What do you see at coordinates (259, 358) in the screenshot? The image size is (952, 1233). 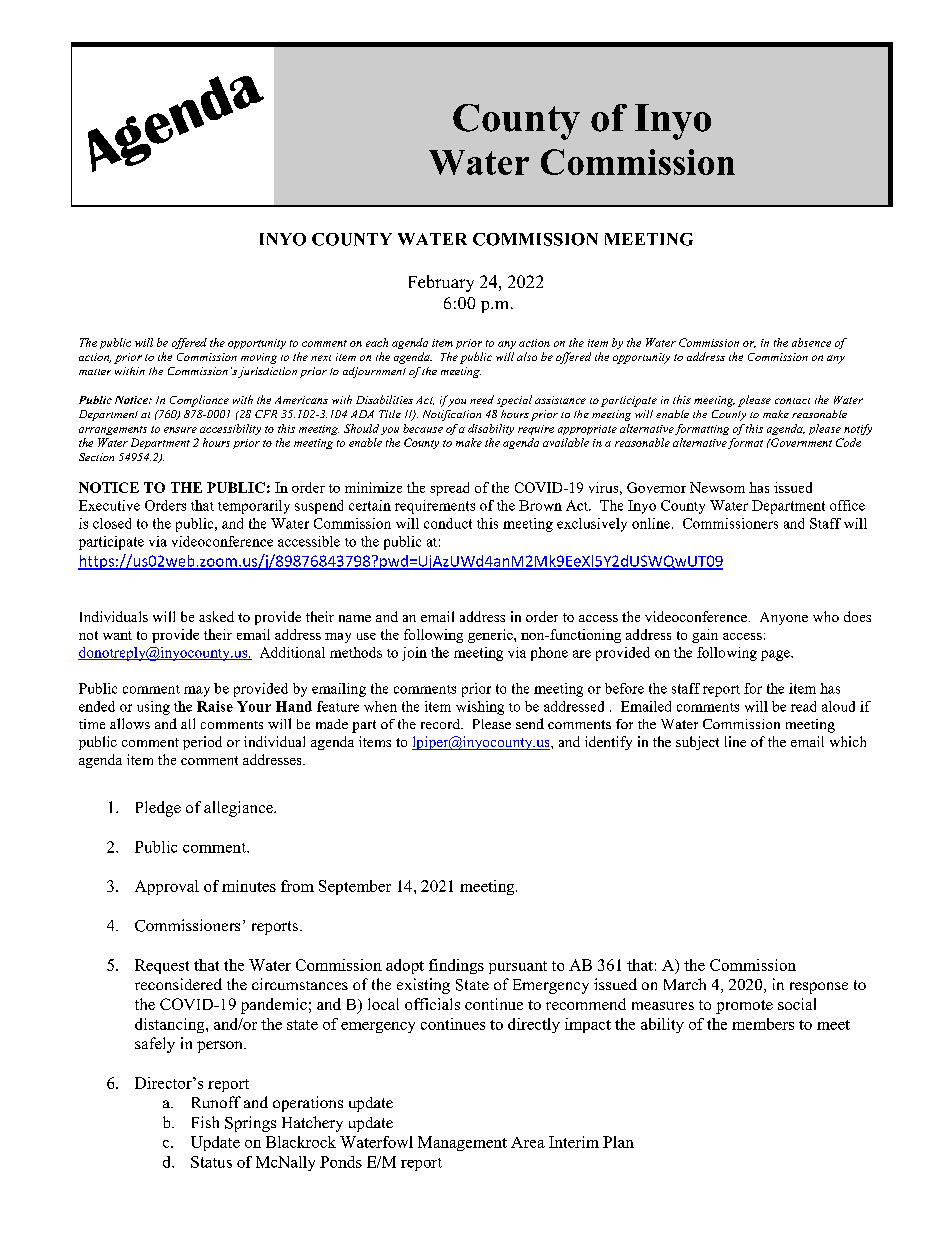 I see `moving` at bounding box center [259, 358].
